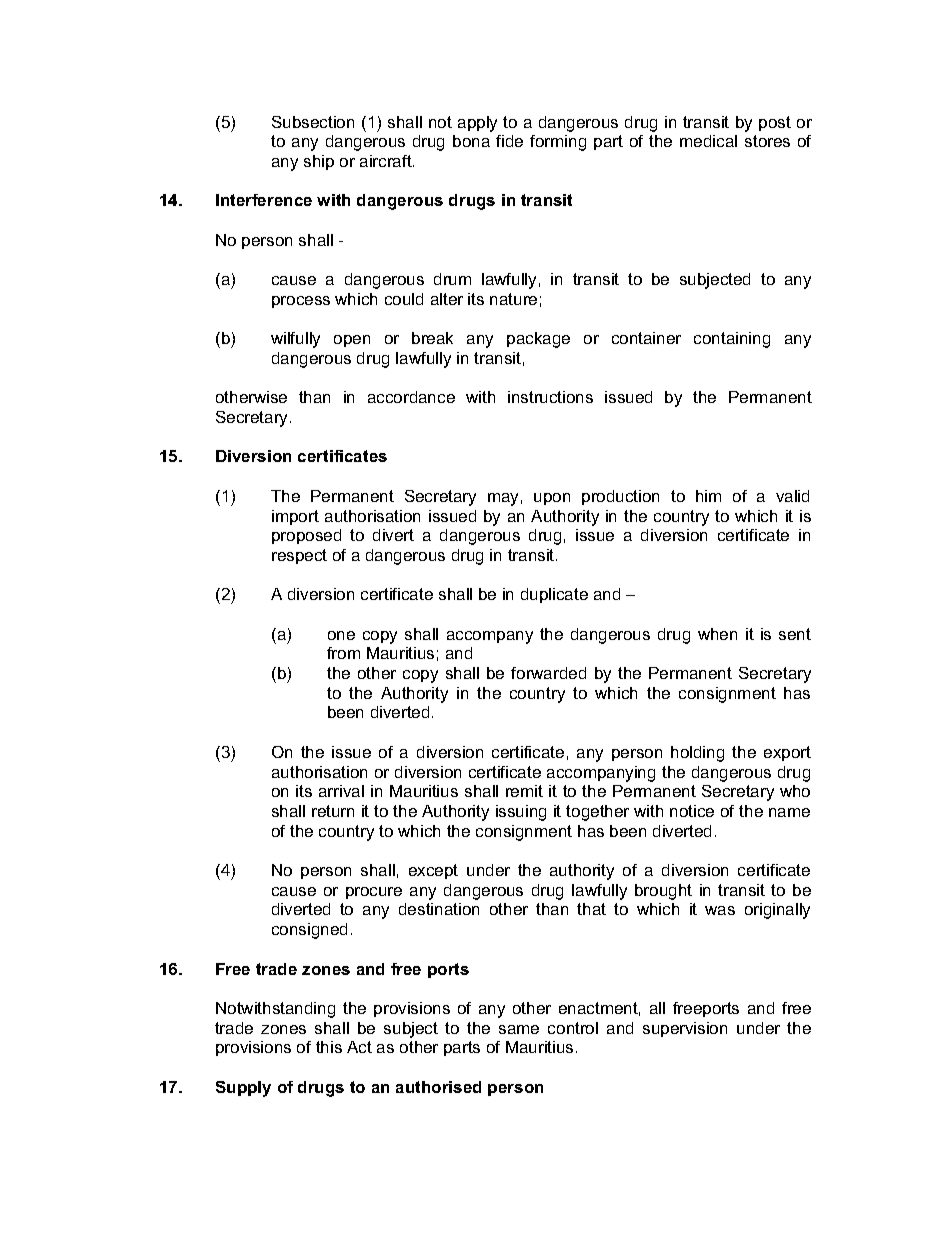 This image has height=1233, width=952. Describe the element at coordinates (319, 162) in the image. I see `ship` at that location.
